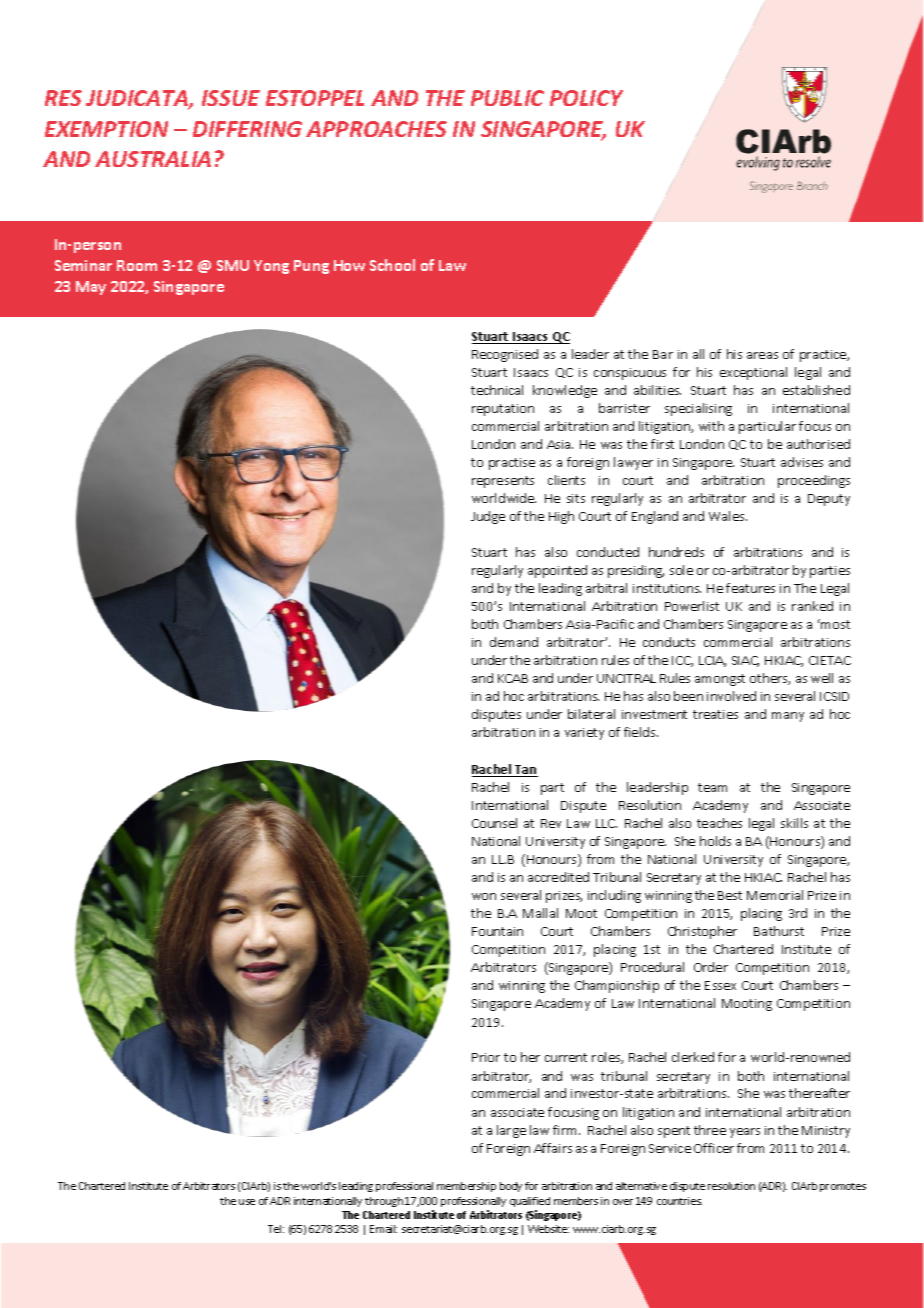  I want to click on countries, so click(679, 1201).
